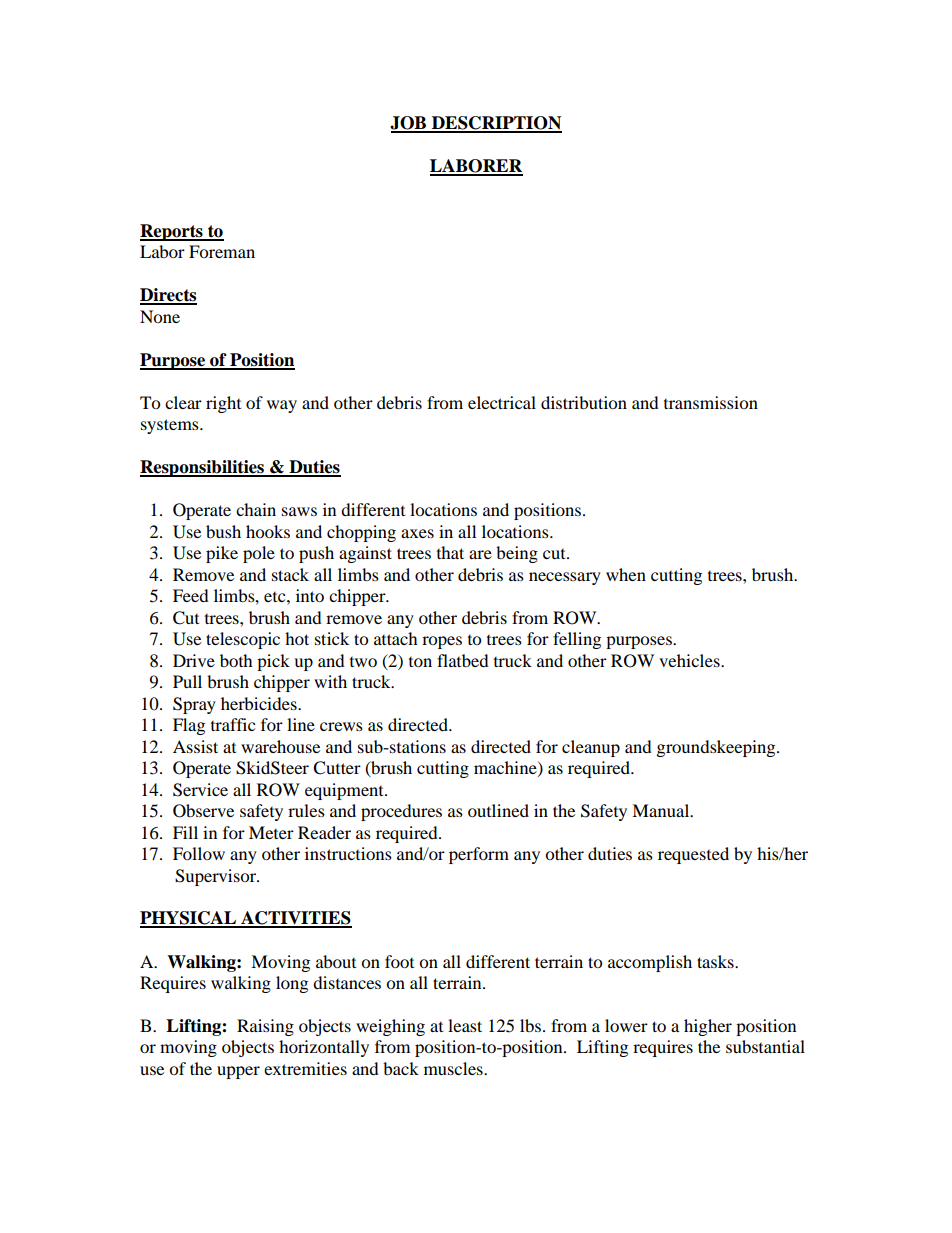 The image size is (952, 1233). Describe the element at coordinates (233, 724) in the document. I see `traffic` at that location.
